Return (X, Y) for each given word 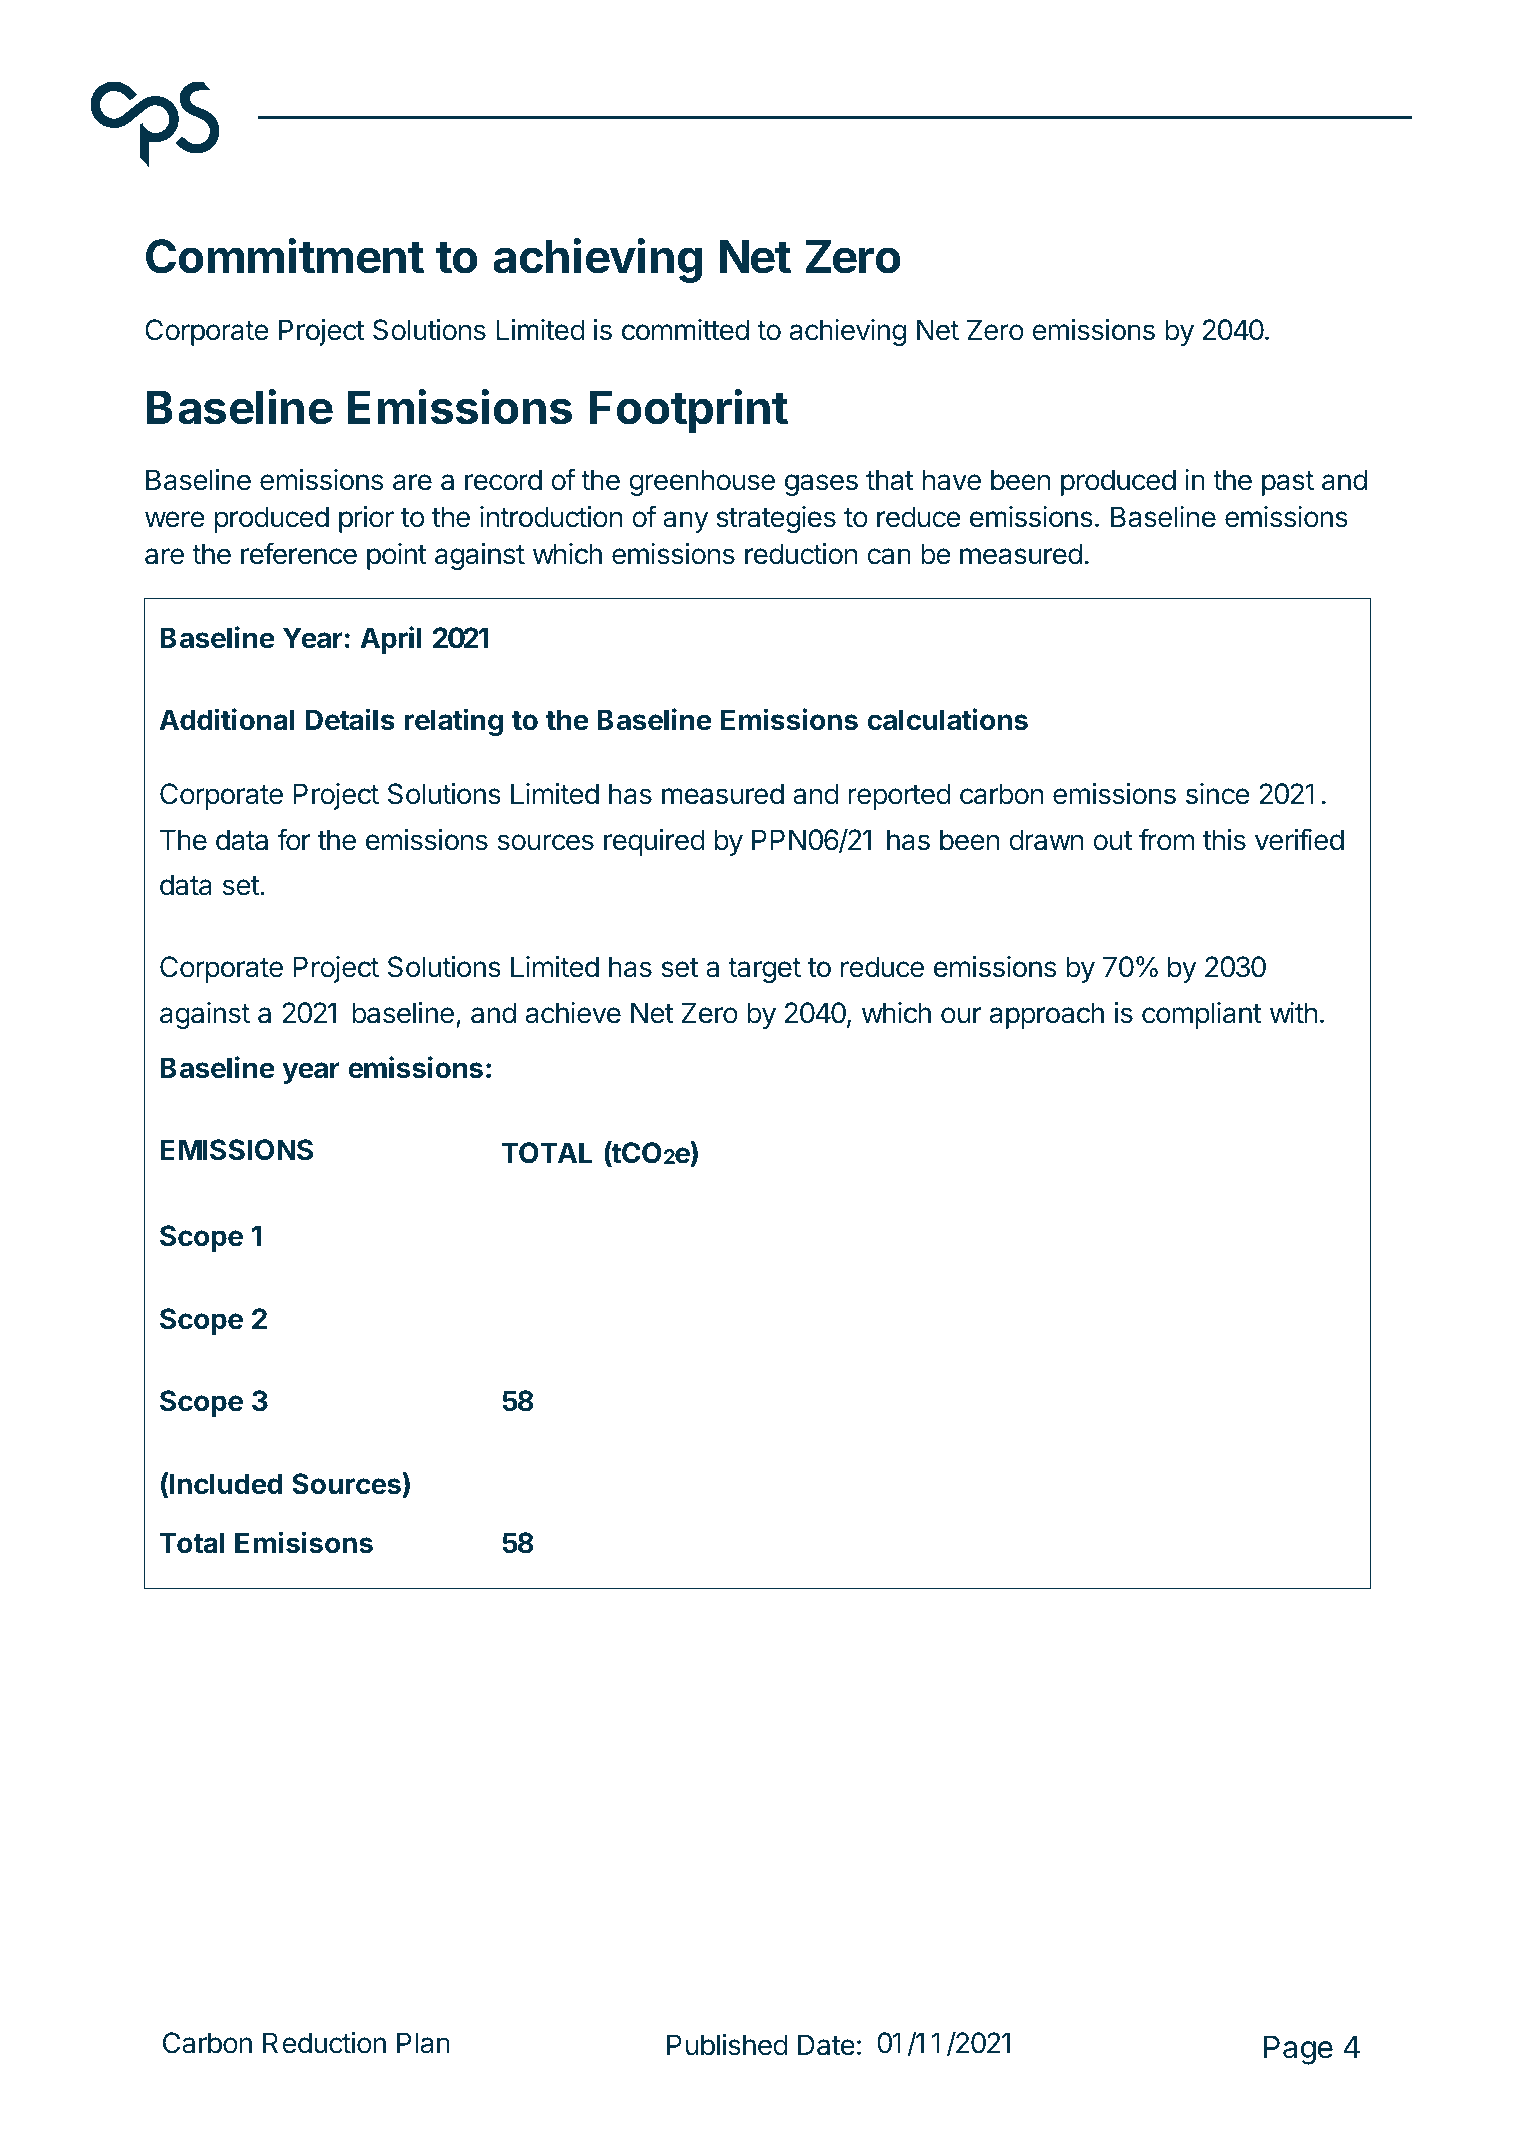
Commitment (285, 256)
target (764, 970)
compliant (1202, 1015)
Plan (423, 2043)
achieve (573, 1013)
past (1288, 483)
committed (685, 330)
